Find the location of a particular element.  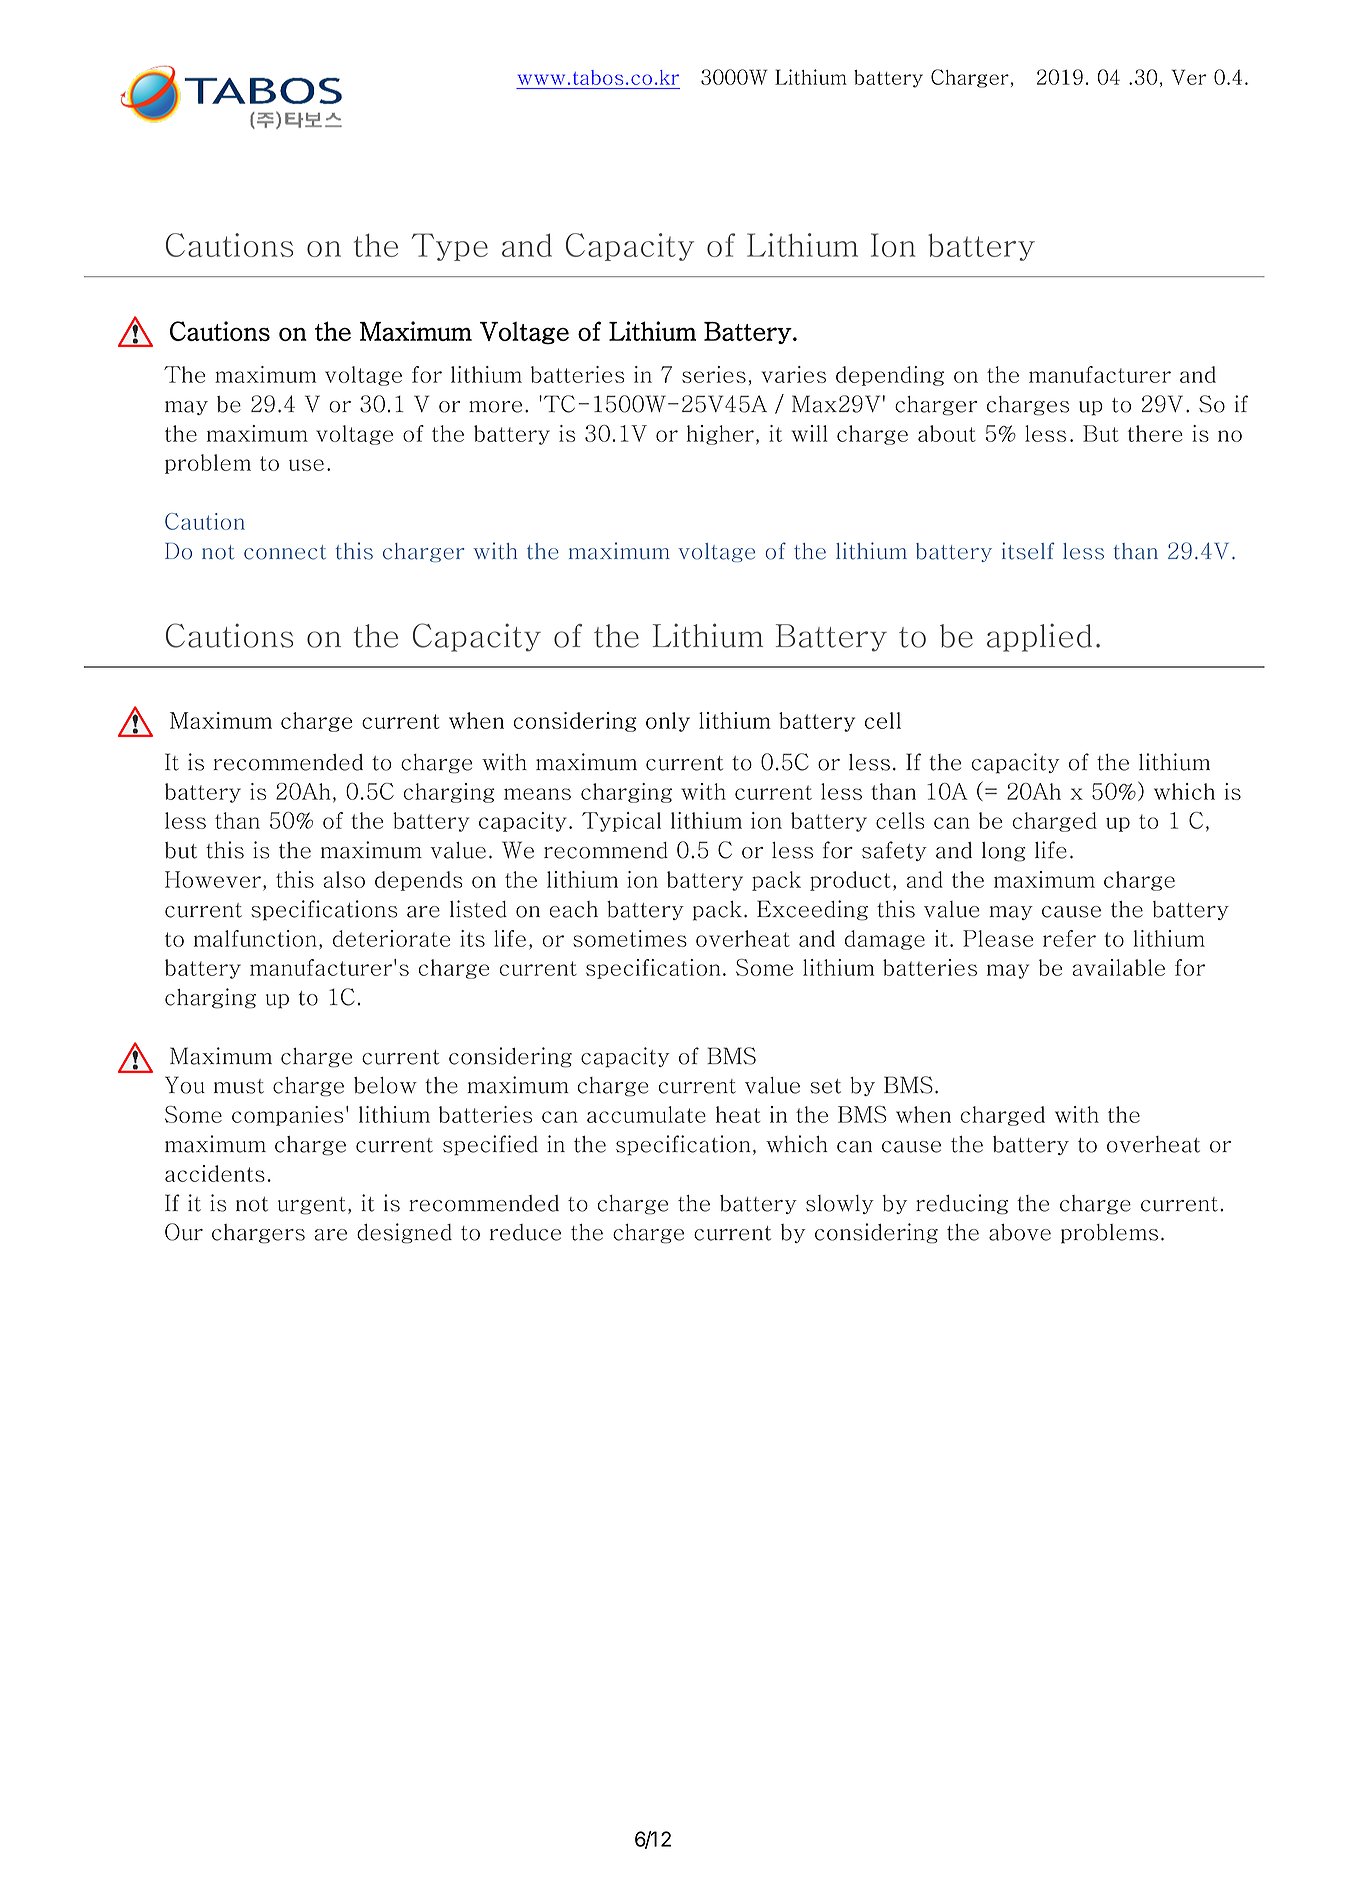

each is located at coordinates (573, 909).
